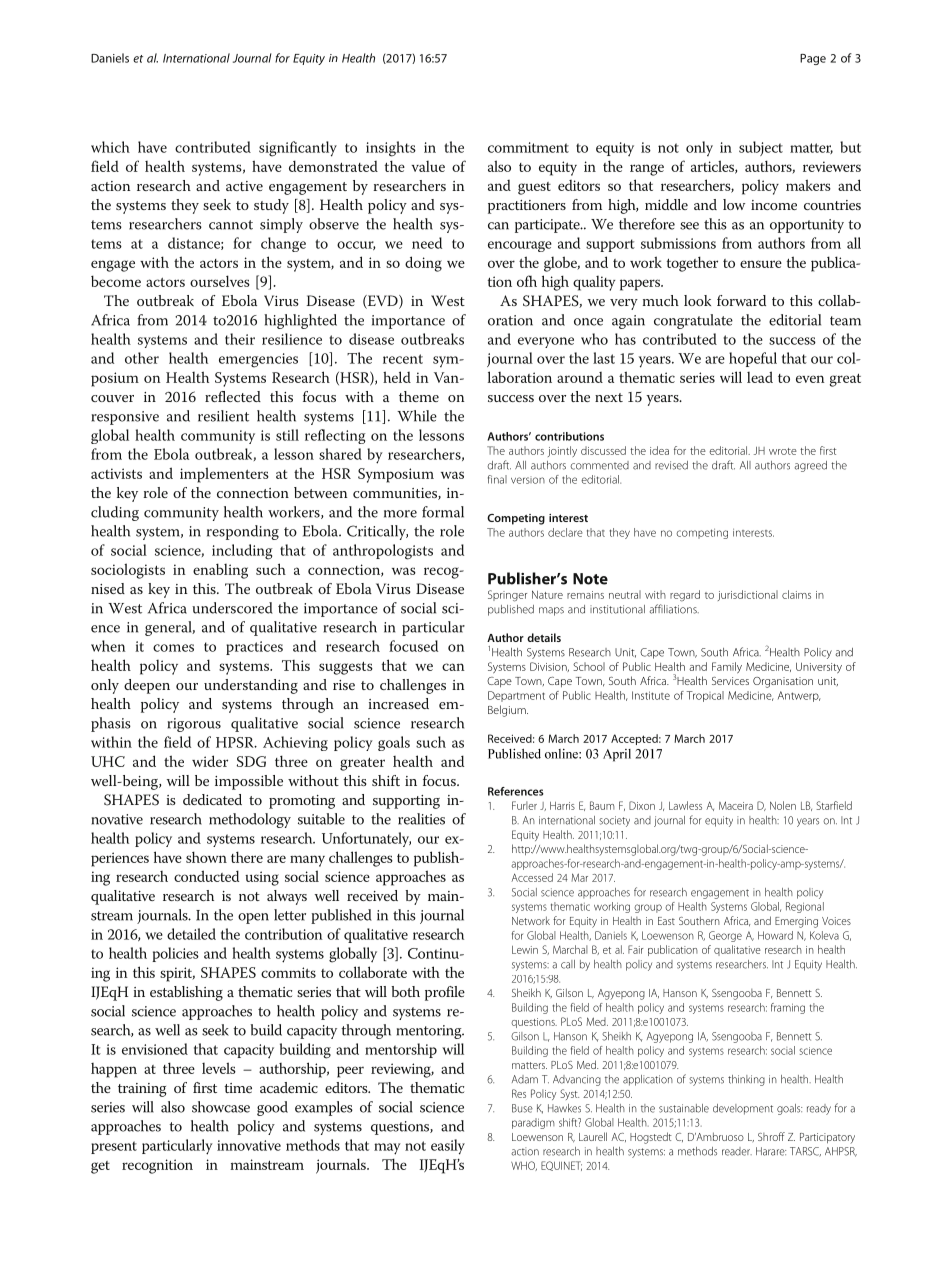 Image resolution: width=952 pixels, height=1265 pixels. I want to click on Springer, so click(507, 596).
